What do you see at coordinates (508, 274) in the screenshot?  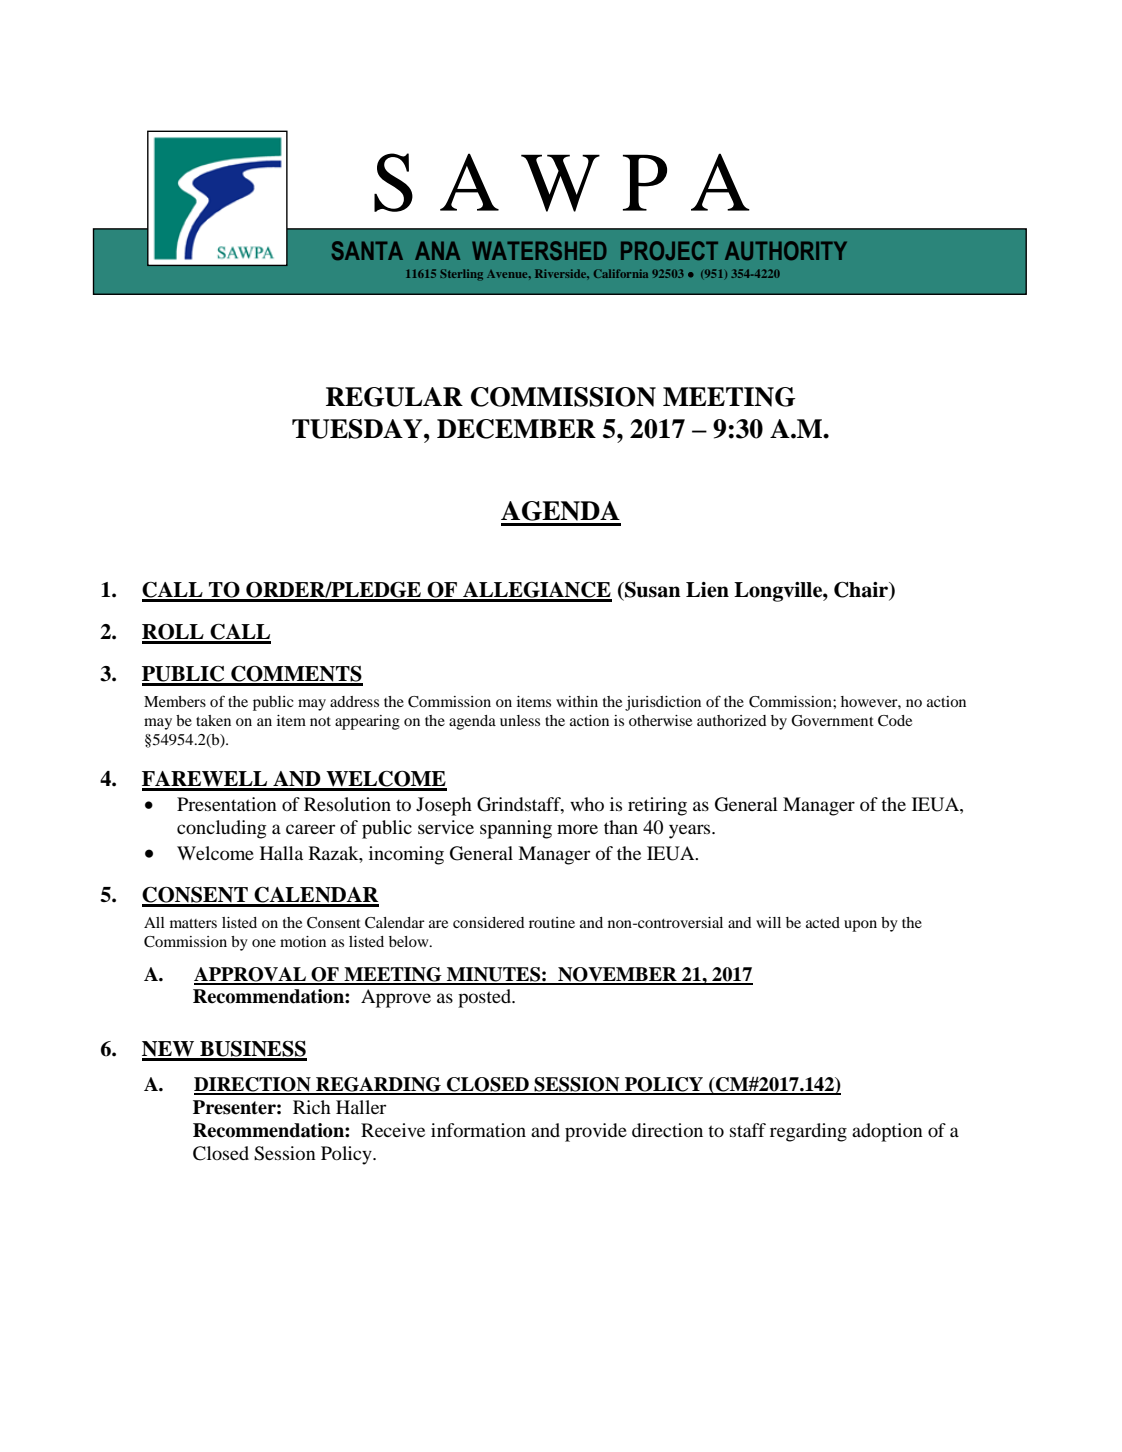 I see `Avenue` at bounding box center [508, 274].
